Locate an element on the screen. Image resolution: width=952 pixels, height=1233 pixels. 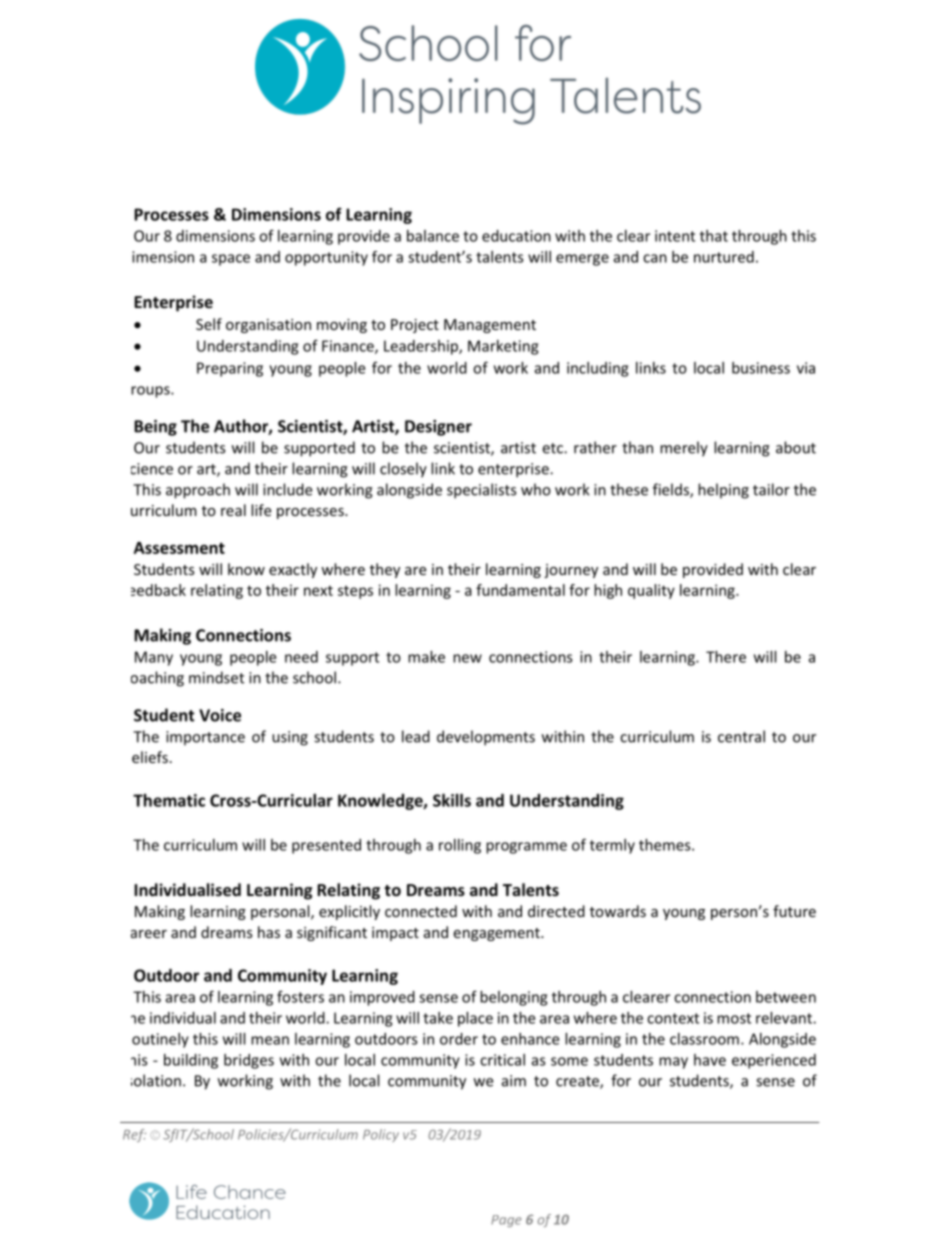
approach is located at coordinates (198, 491).
